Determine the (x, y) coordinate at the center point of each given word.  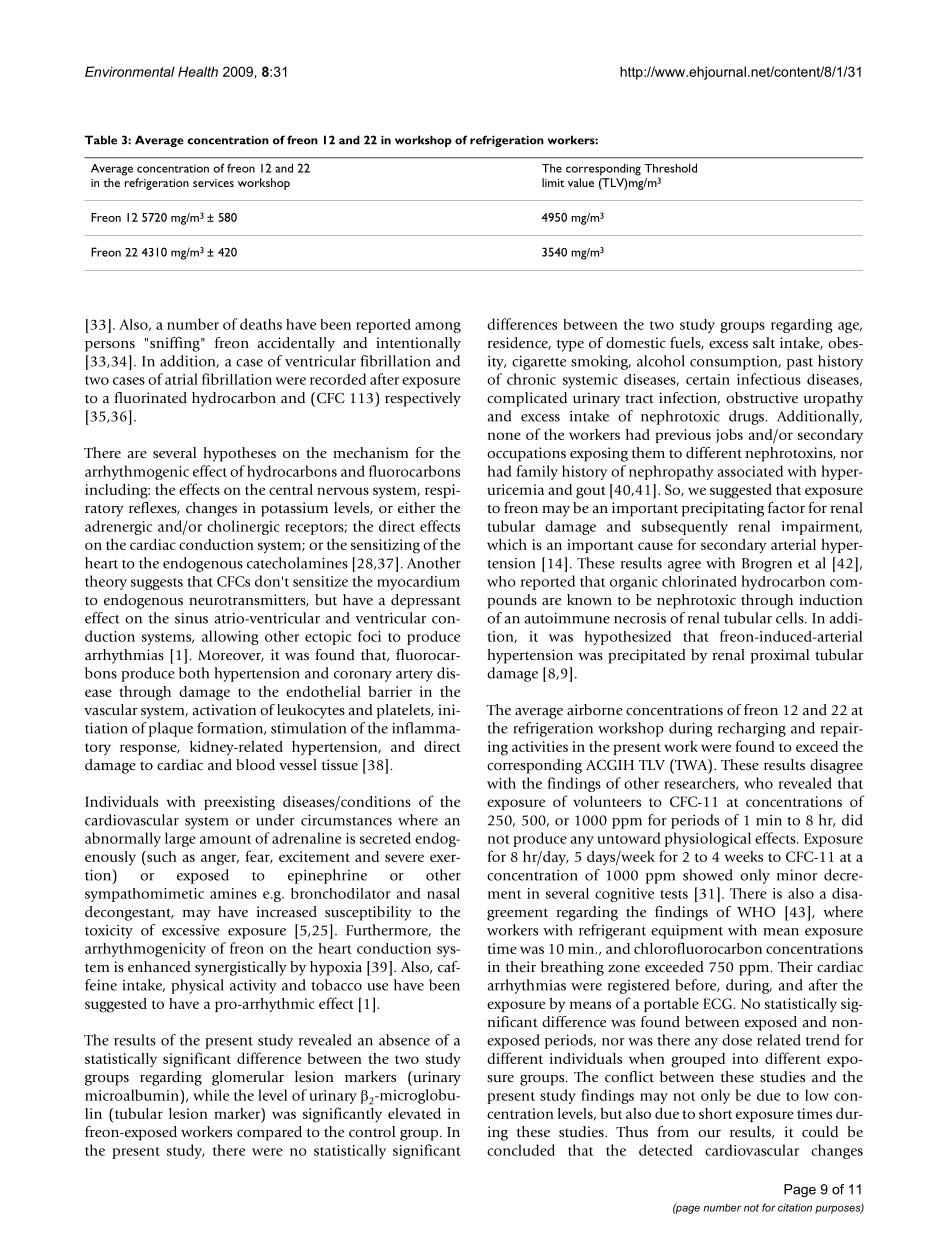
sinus (191, 618)
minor (797, 875)
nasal (443, 893)
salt (764, 343)
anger (220, 860)
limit (553, 182)
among (438, 327)
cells (791, 618)
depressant (426, 601)
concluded (521, 1150)
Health (198, 71)
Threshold (670, 168)
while (211, 1095)
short (715, 1113)
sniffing (176, 344)
